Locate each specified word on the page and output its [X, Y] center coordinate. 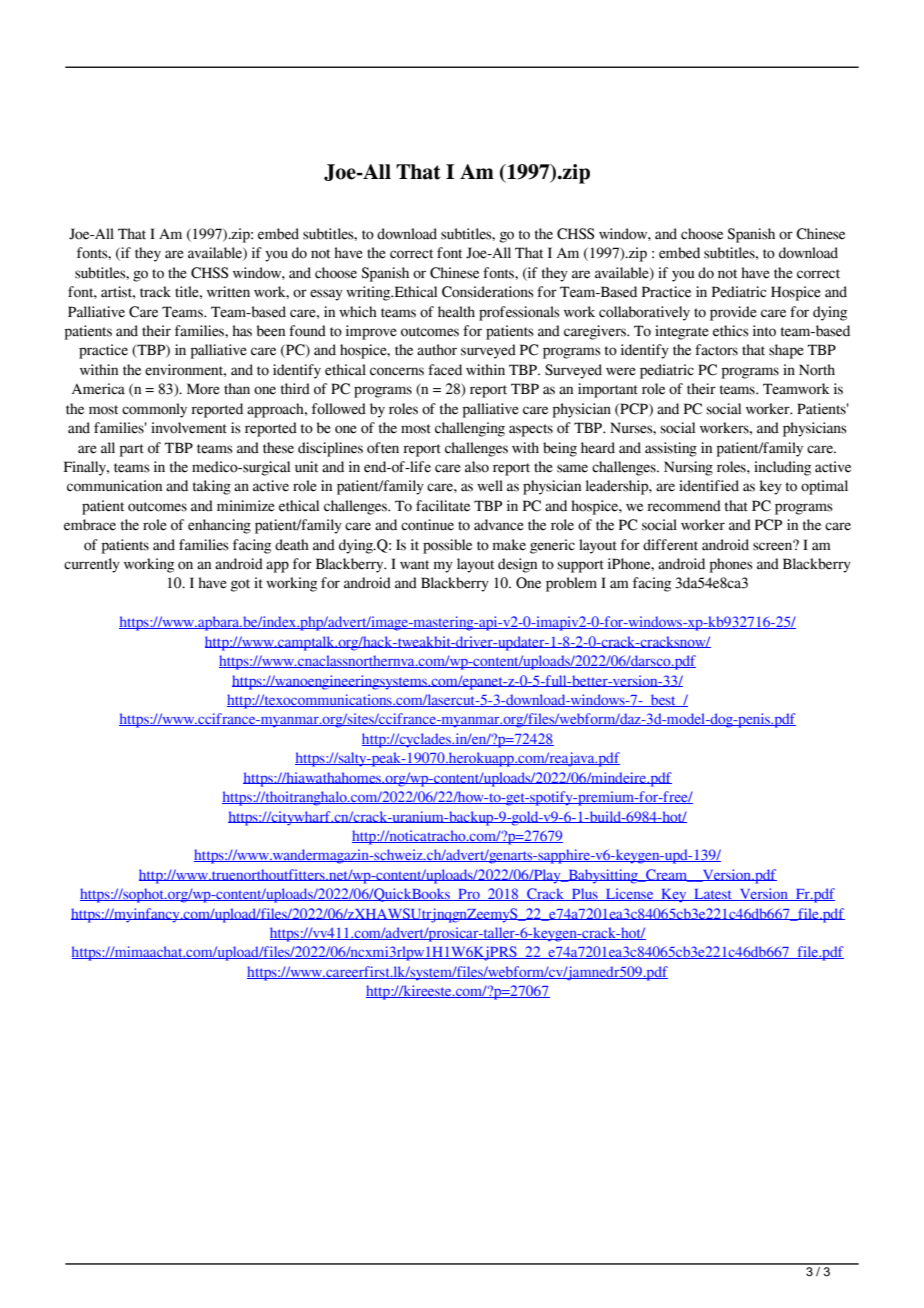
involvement [189, 428]
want [414, 565]
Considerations [488, 292]
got [240, 585]
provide [733, 313]
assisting [671, 449]
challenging [470, 429]
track [155, 292]
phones [731, 565]
